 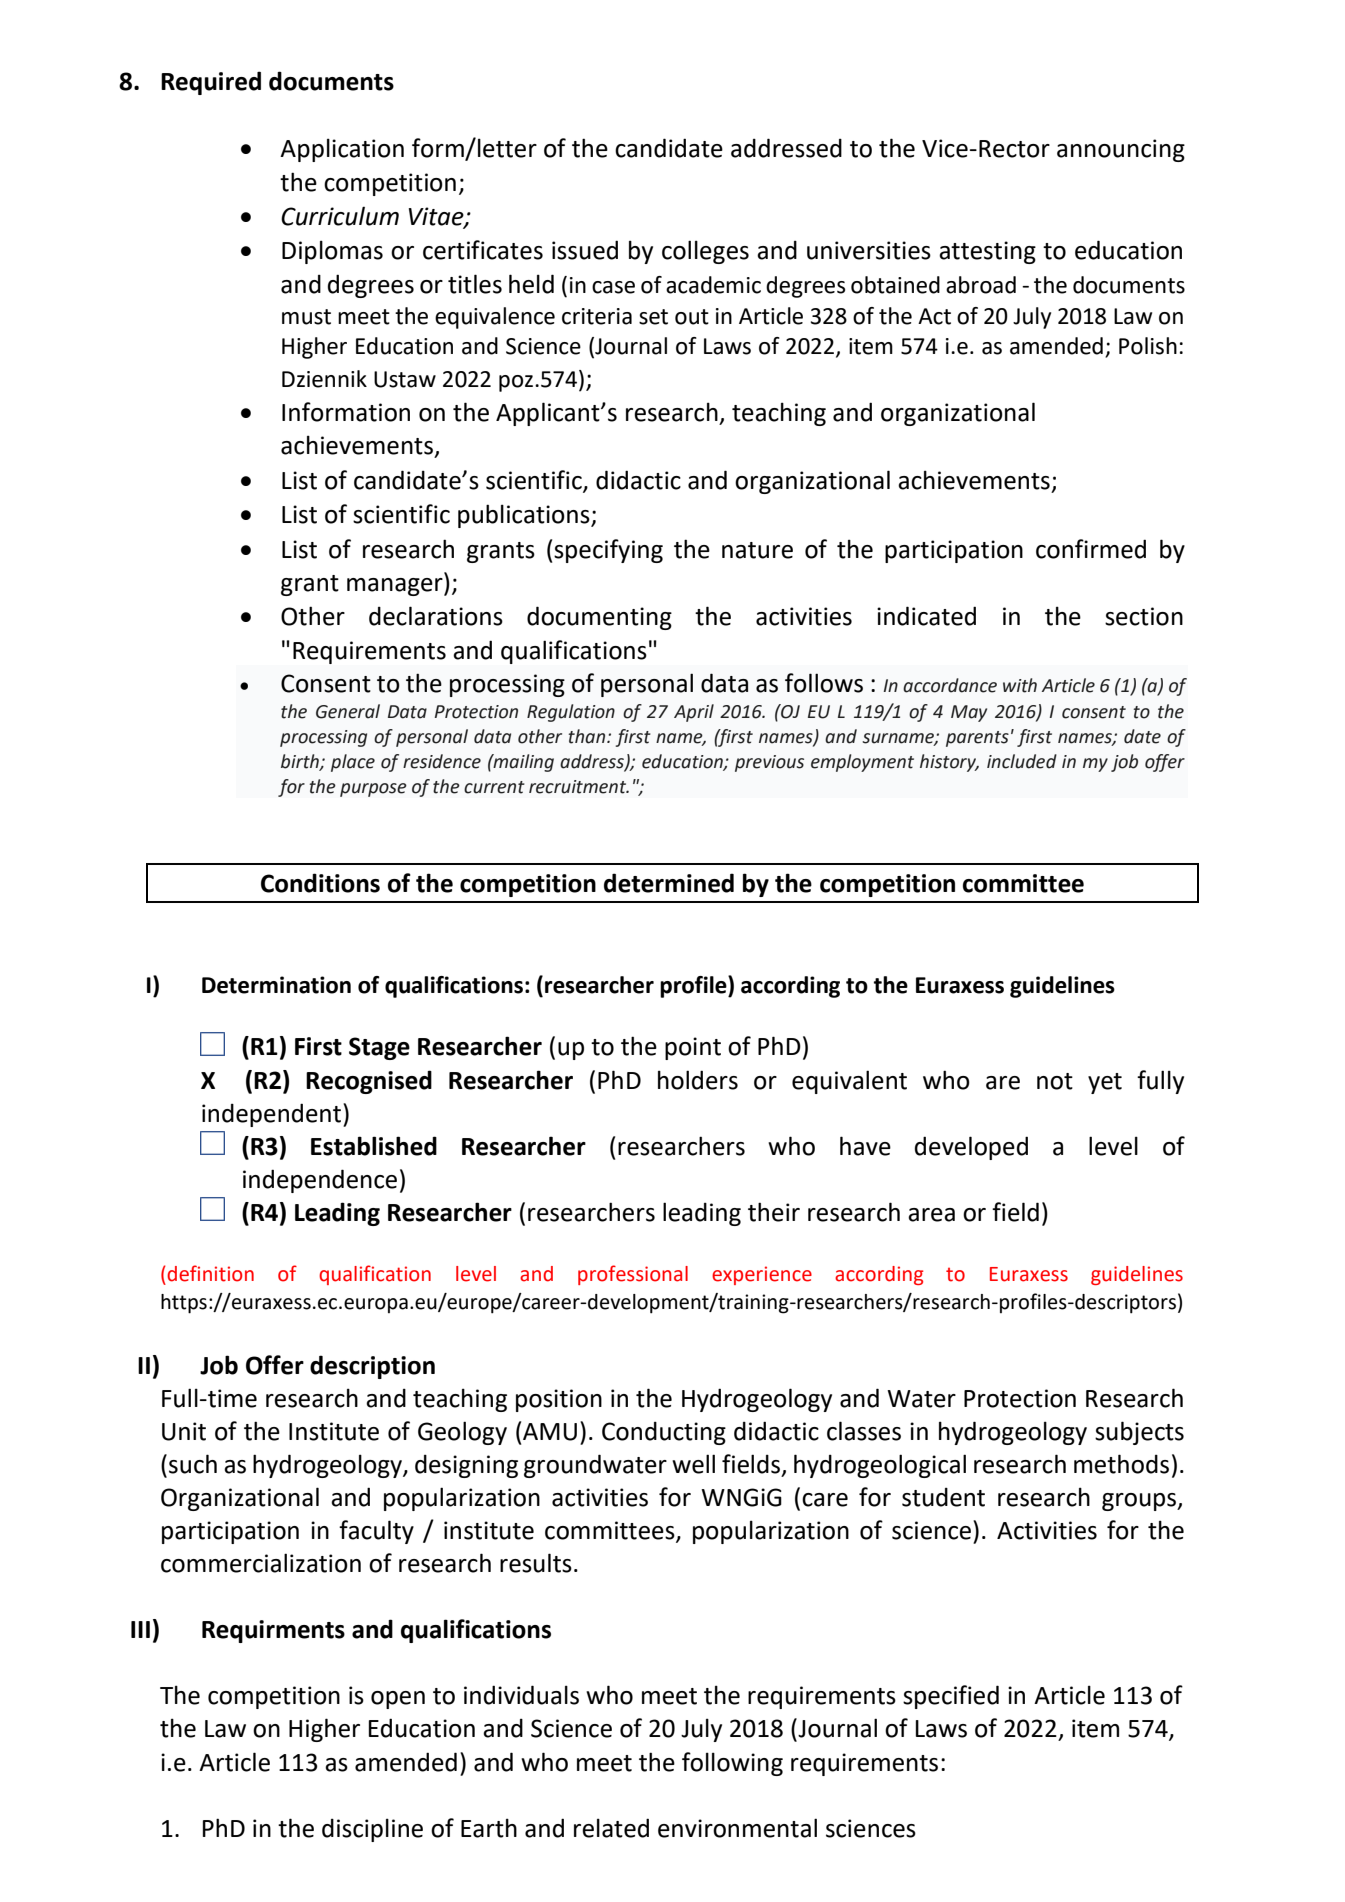 What do you see at coordinates (669, 883) in the image?
I see `determined` at bounding box center [669, 883].
